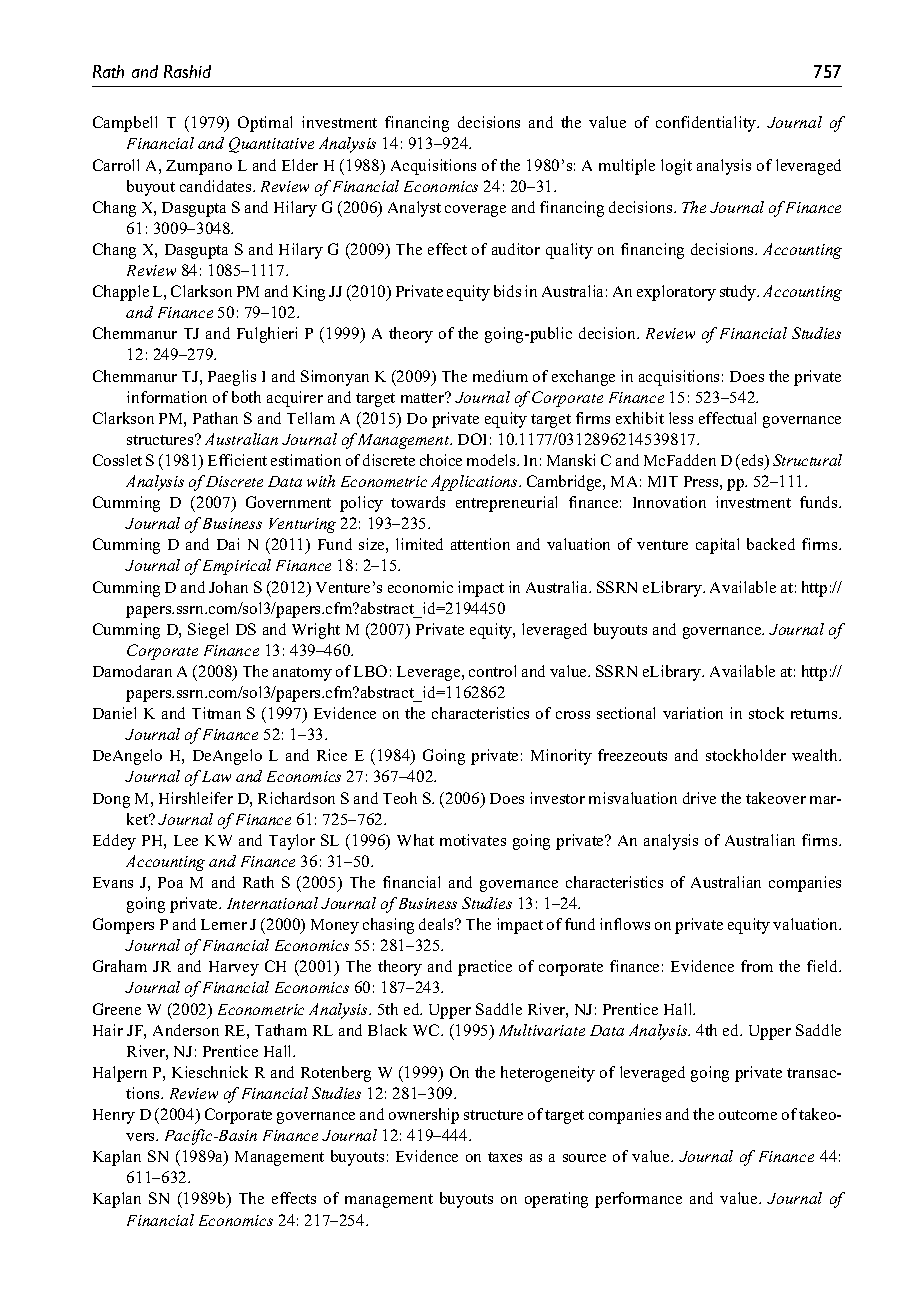 The image size is (924, 1316). What do you see at coordinates (228, 544) in the image?
I see `Dai` at bounding box center [228, 544].
